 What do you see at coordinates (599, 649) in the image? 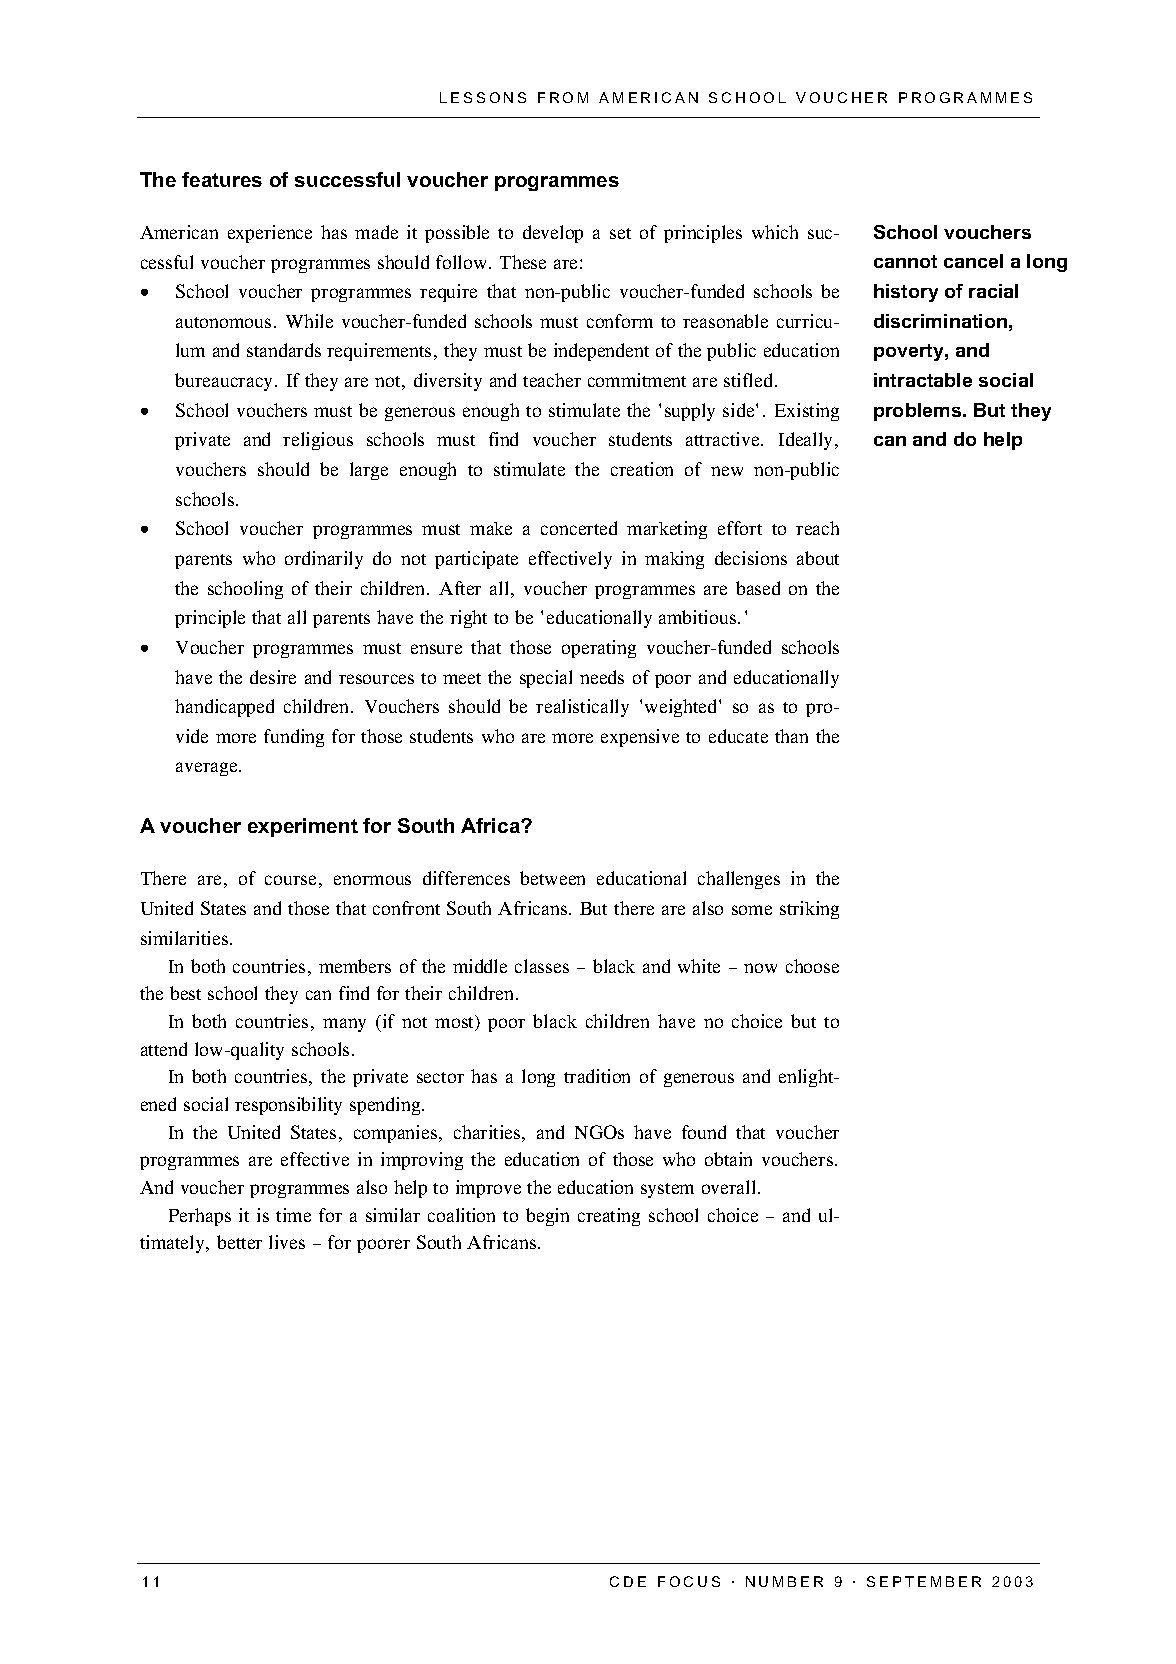
I see `operating` at bounding box center [599, 649].
